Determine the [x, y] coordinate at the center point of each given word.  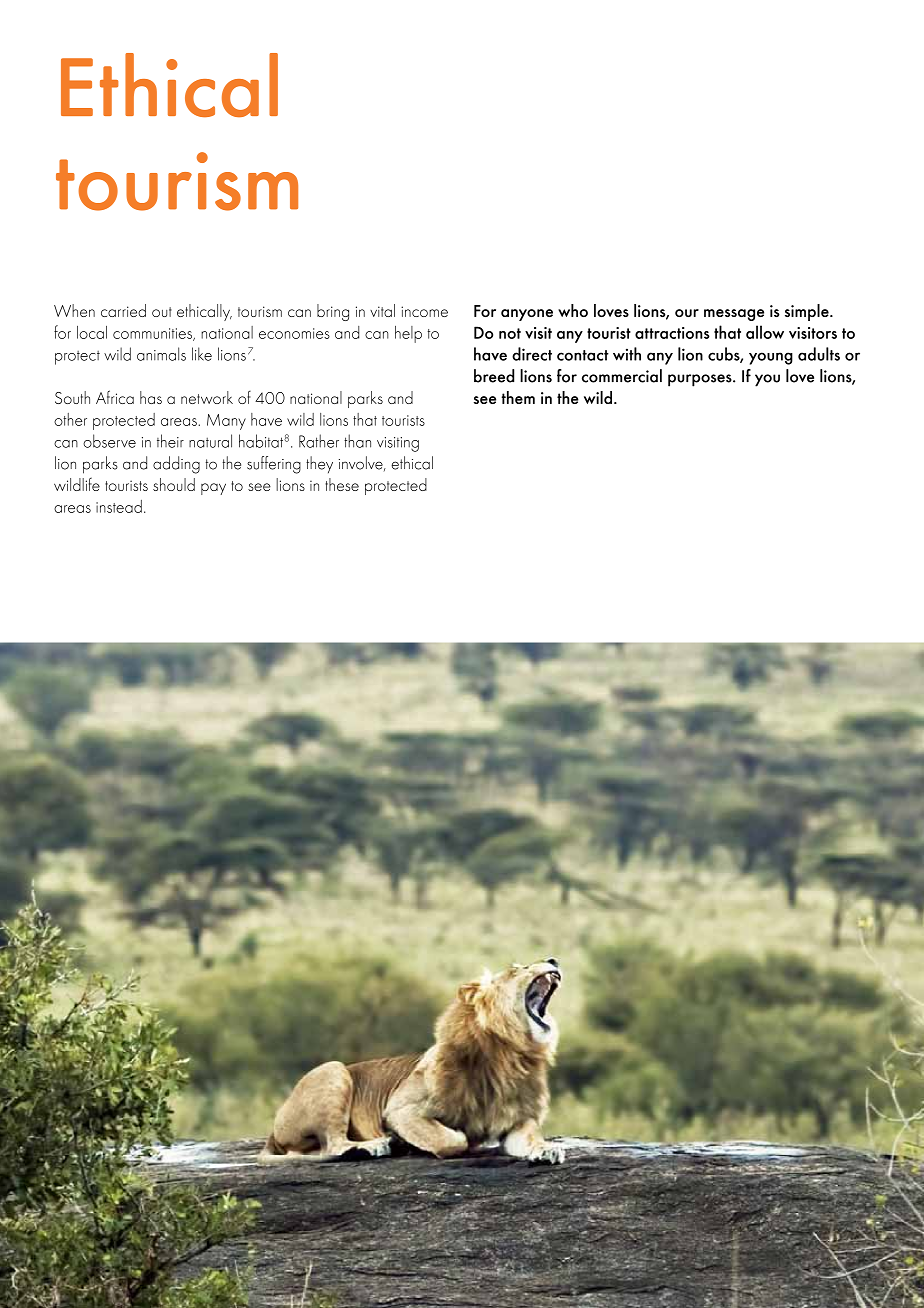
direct [532, 354]
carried [123, 310]
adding [176, 465]
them [518, 397]
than [357, 441]
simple [808, 312]
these [342, 484]
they [319, 465]
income [424, 311]
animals [161, 354]
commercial [622, 376]
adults [819, 354]
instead [119, 506]
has [151, 397]
